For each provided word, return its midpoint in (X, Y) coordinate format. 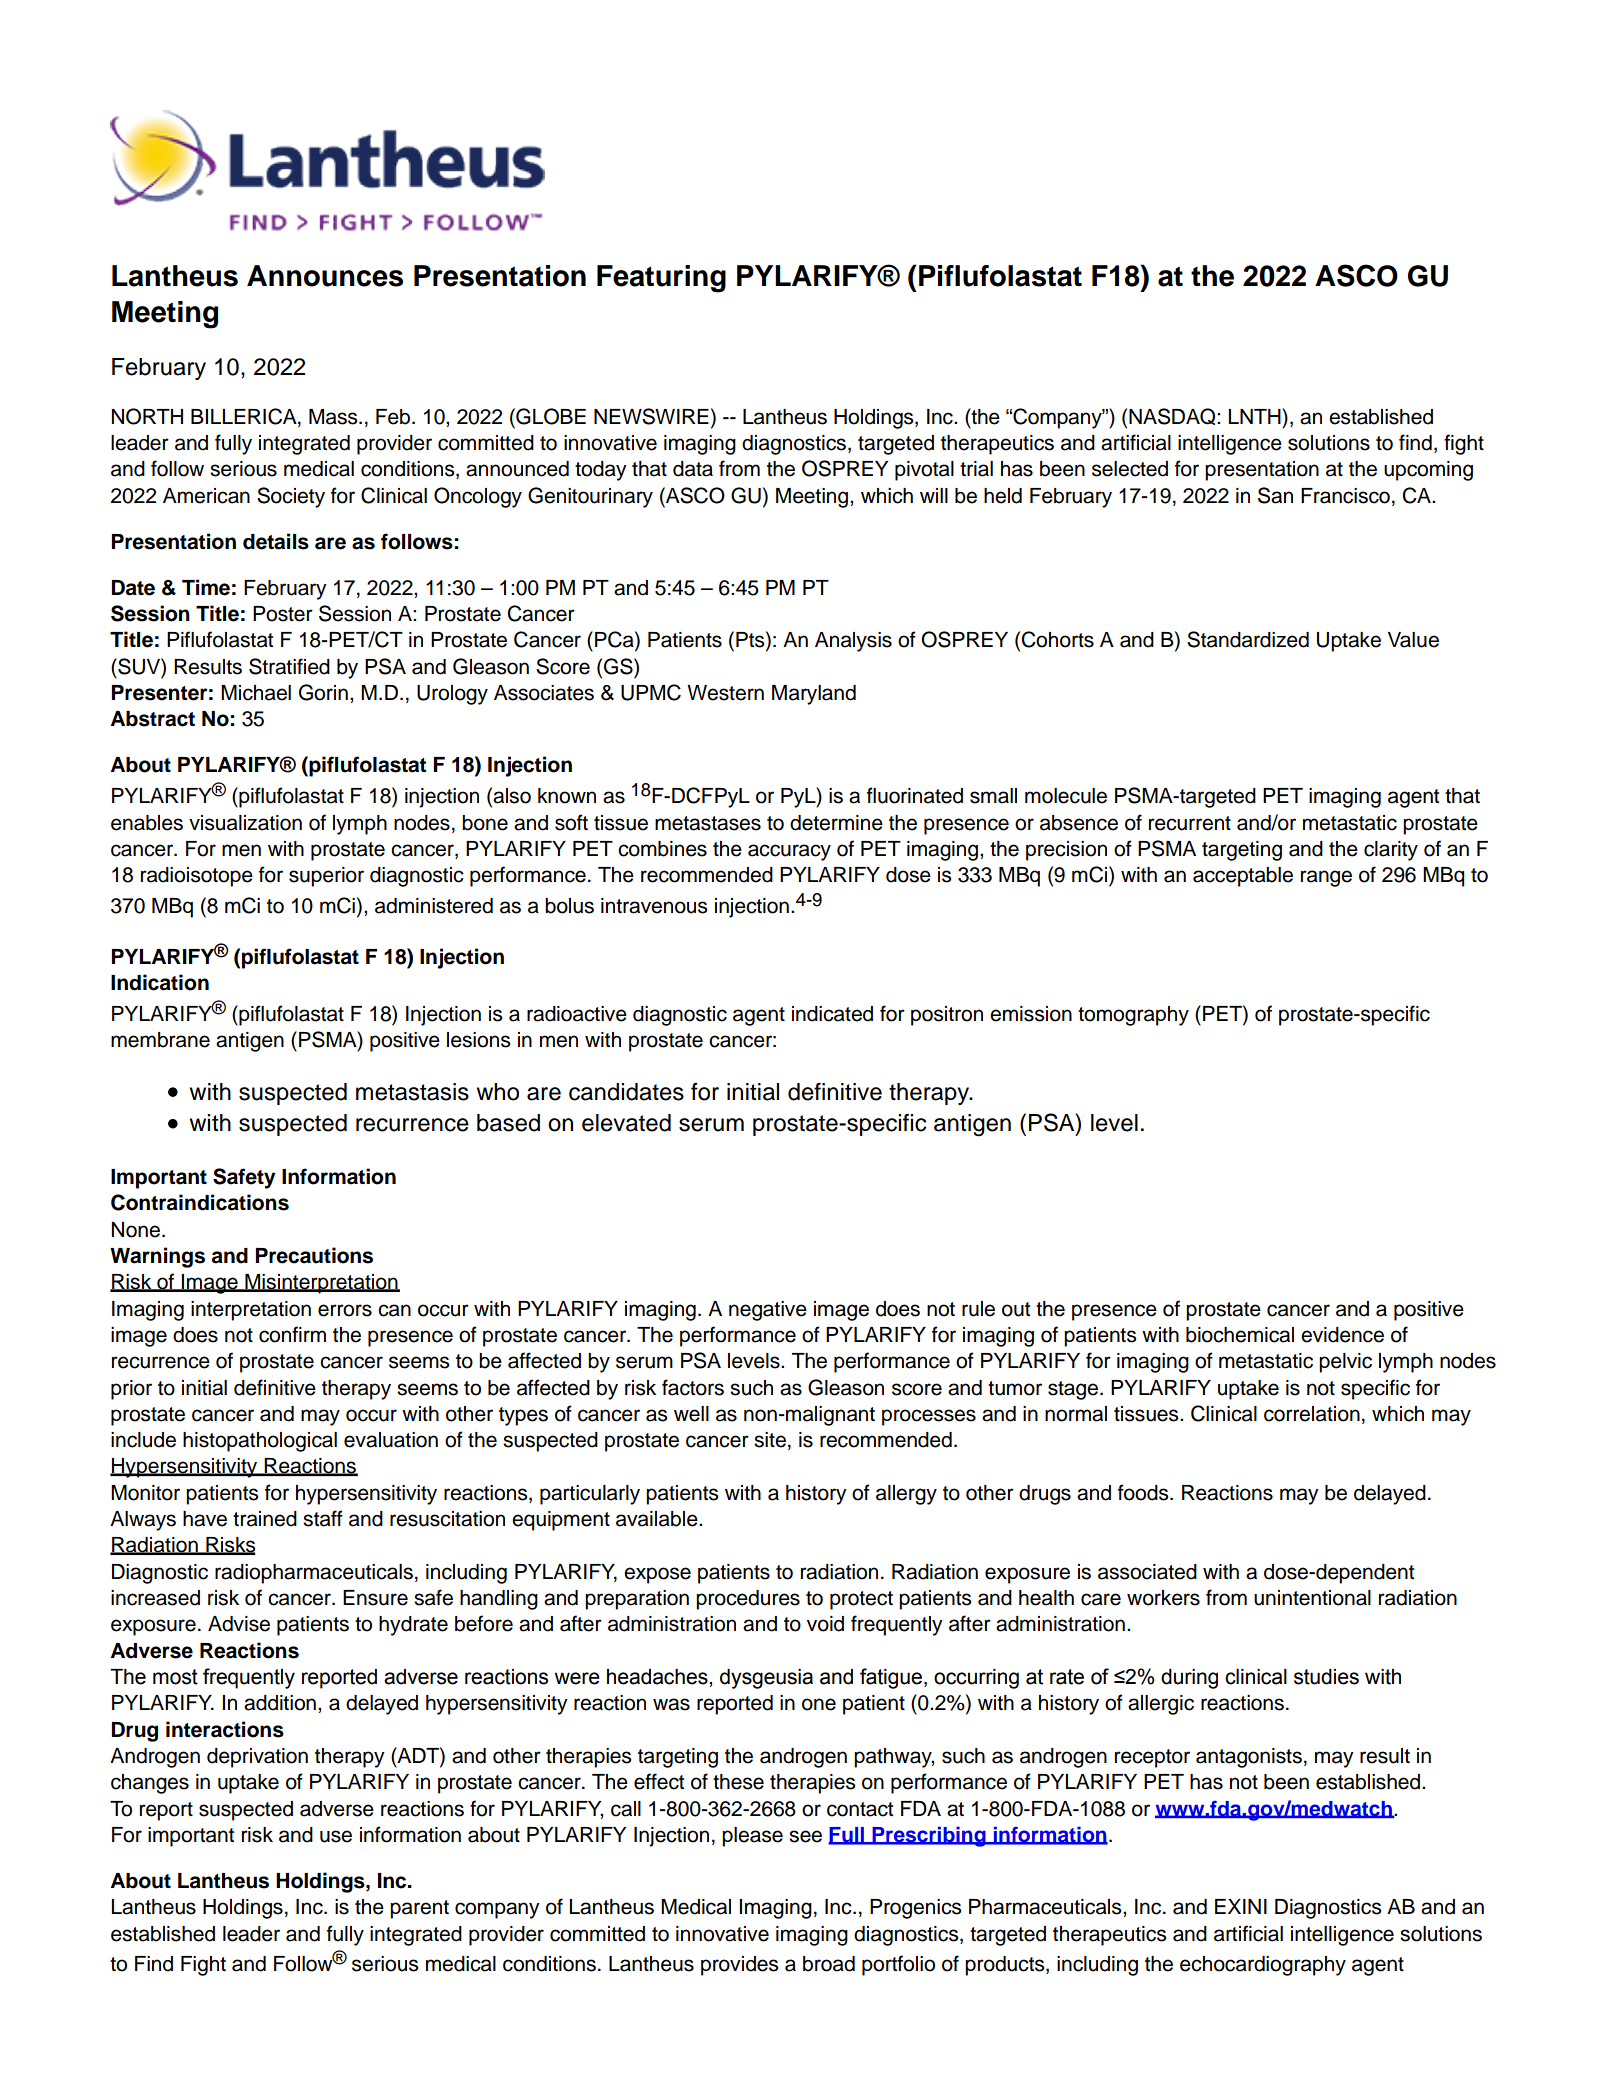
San (1275, 495)
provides (739, 1966)
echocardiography (1263, 1966)
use (336, 1836)
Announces (325, 276)
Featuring (661, 279)
